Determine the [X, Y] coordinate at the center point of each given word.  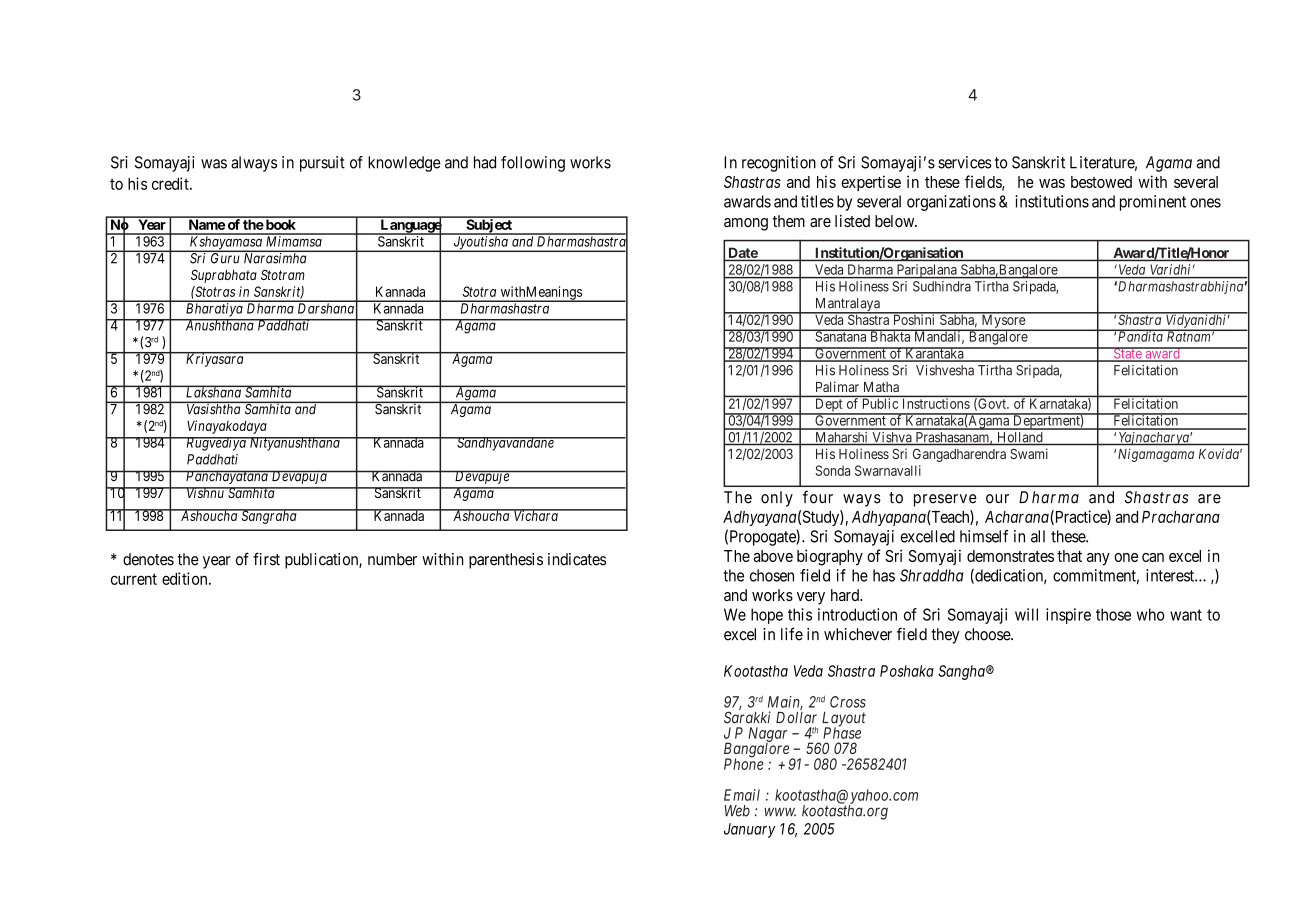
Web [737, 811]
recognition [779, 164]
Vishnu [205, 492]
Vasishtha [214, 408]
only [777, 499]
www [780, 812]
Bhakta [890, 336]
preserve [945, 500]
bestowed [1101, 182]
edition [186, 578]
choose [988, 634]
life [792, 634]
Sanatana [841, 336]
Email [742, 795]
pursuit [322, 164]
